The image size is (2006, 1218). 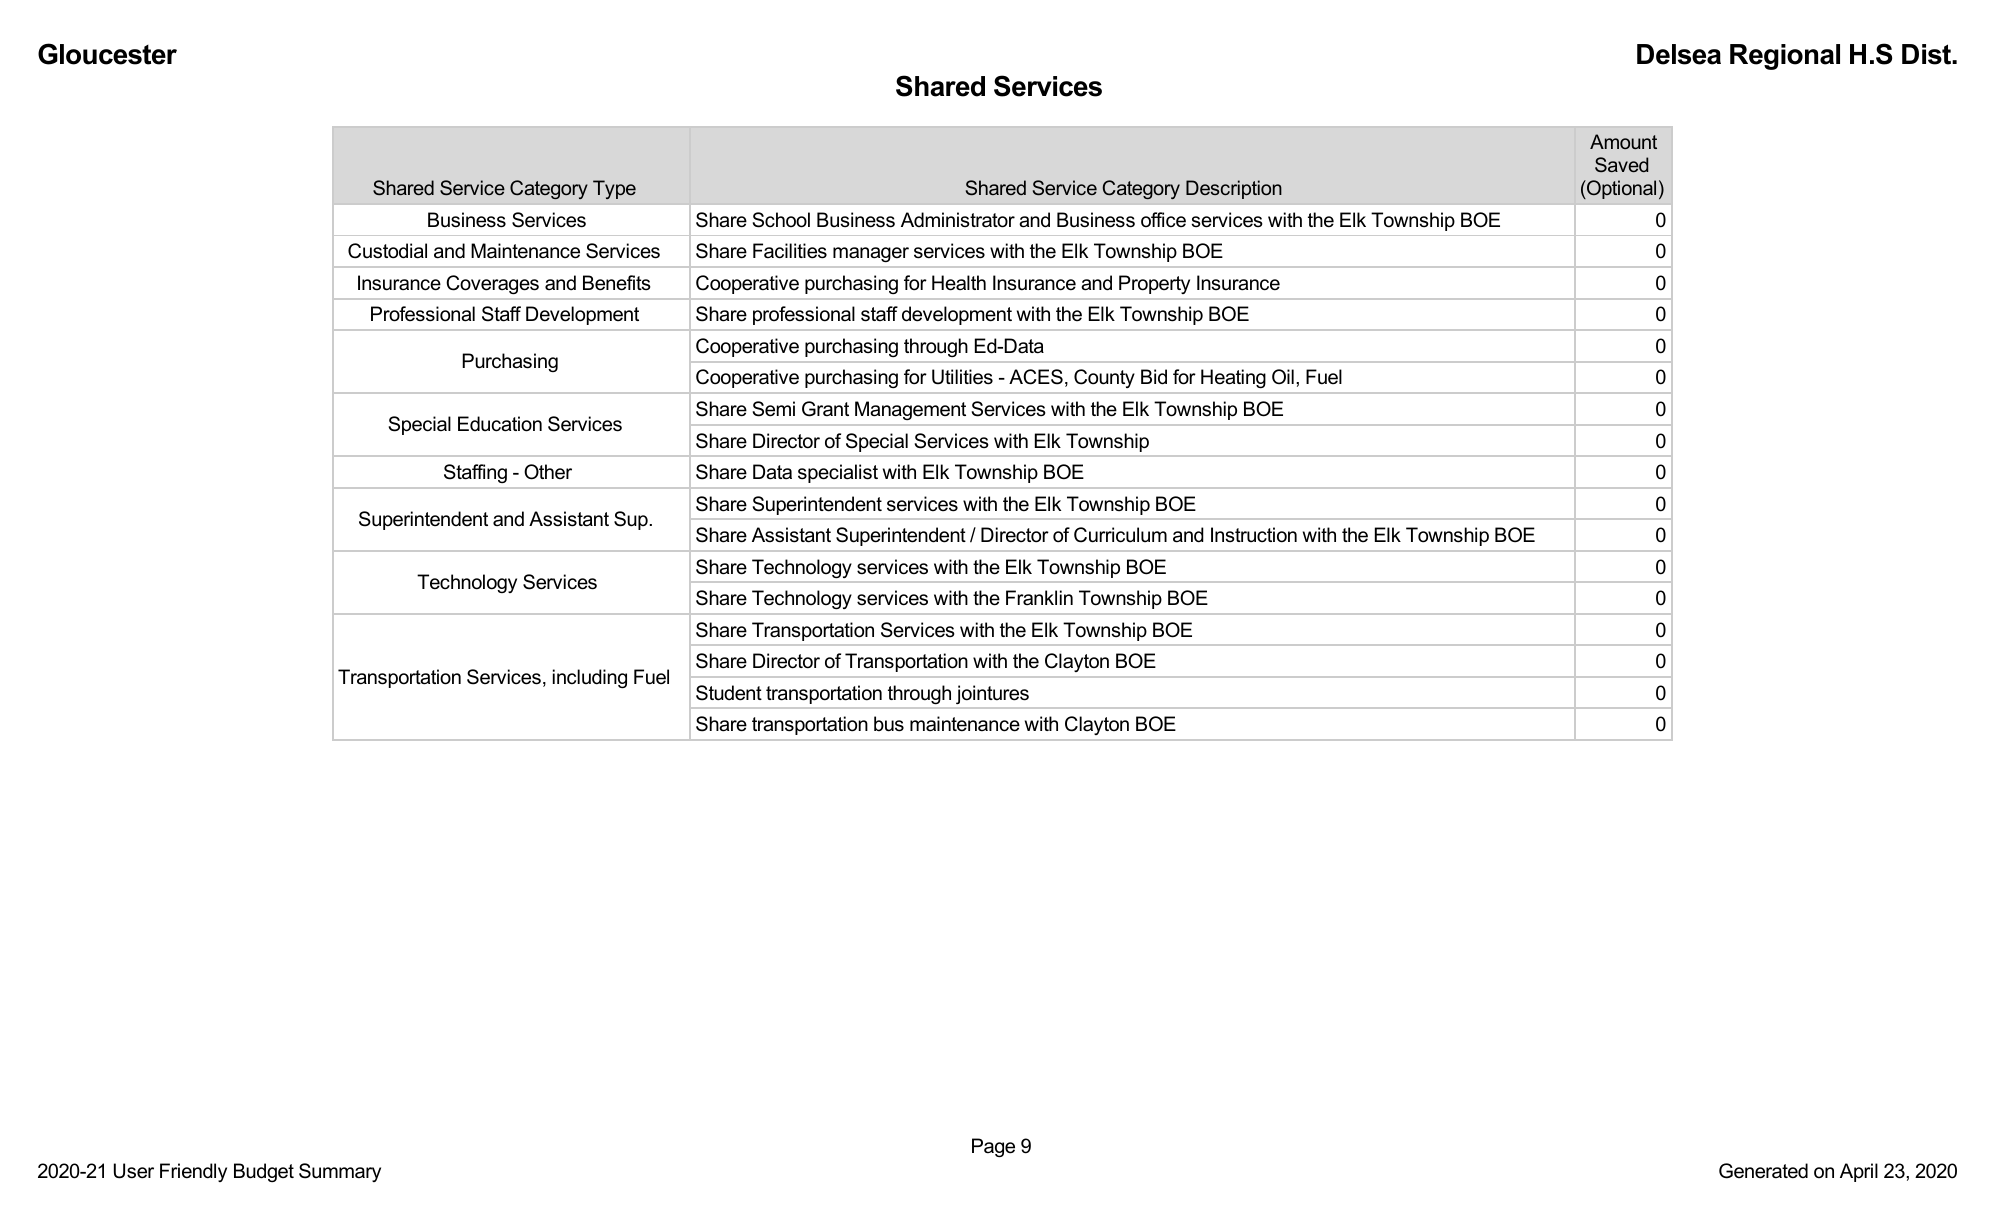 I want to click on Health, so click(x=959, y=283).
